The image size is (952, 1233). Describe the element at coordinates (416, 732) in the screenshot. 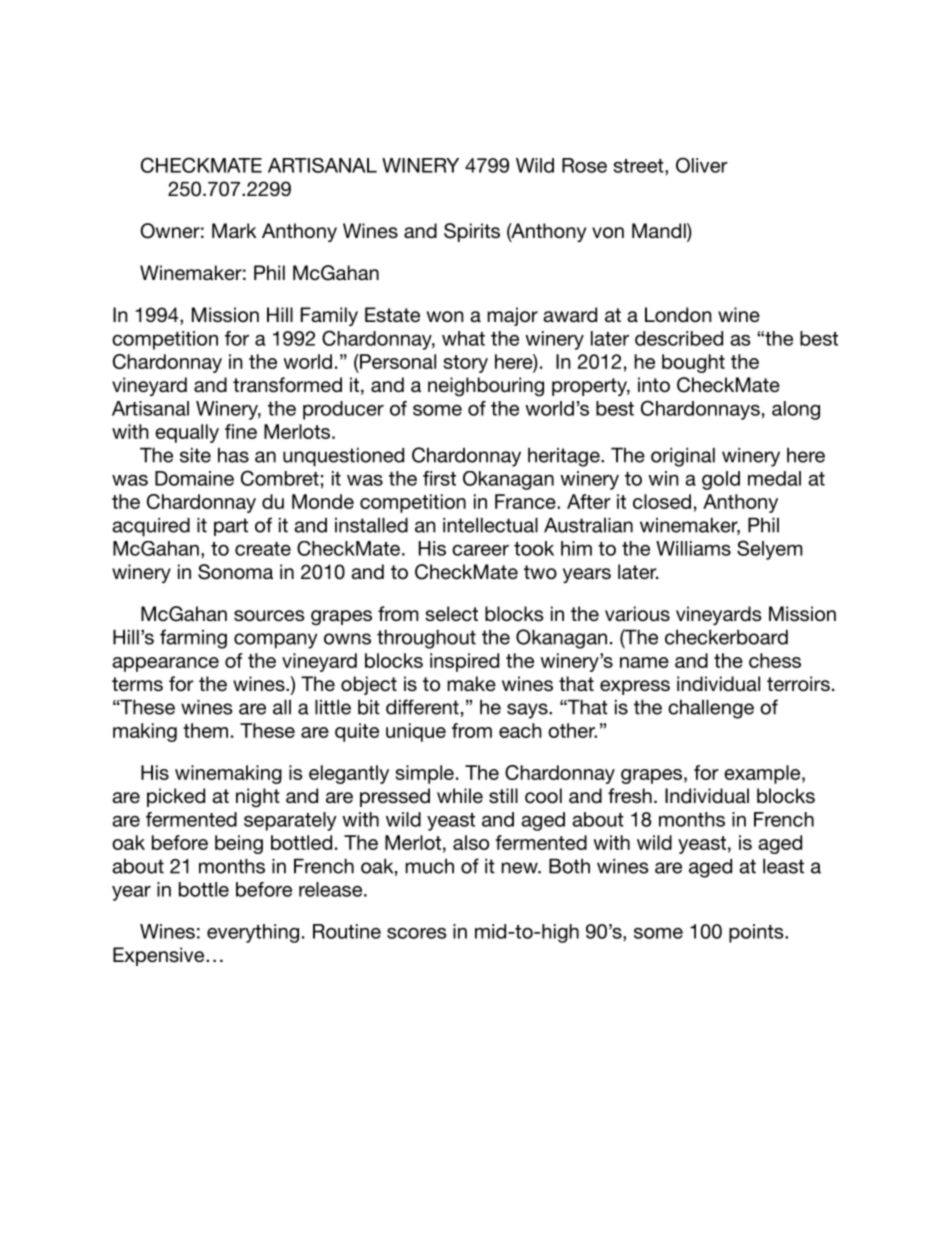

I see `unique` at that location.
